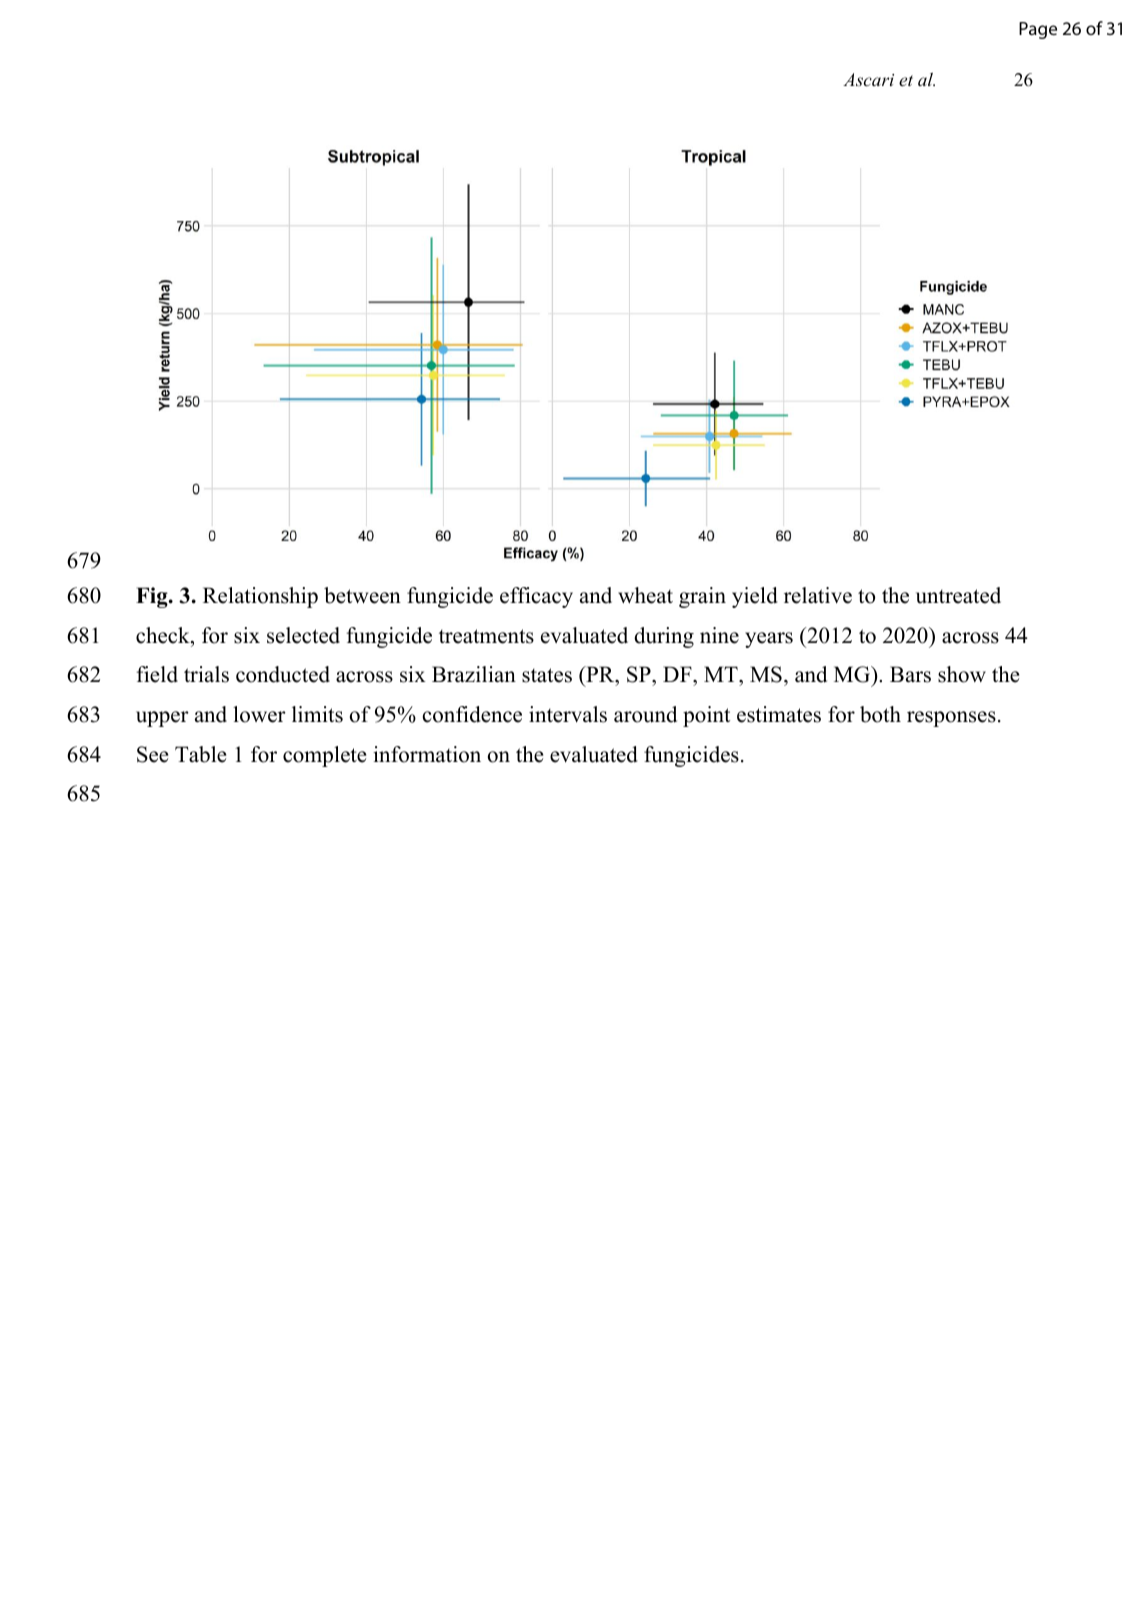 This page has width=1141, height=1613. What do you see at coordinates (260, 597) in the page?
I see `Relationship` at bounding box center [260, 597].
